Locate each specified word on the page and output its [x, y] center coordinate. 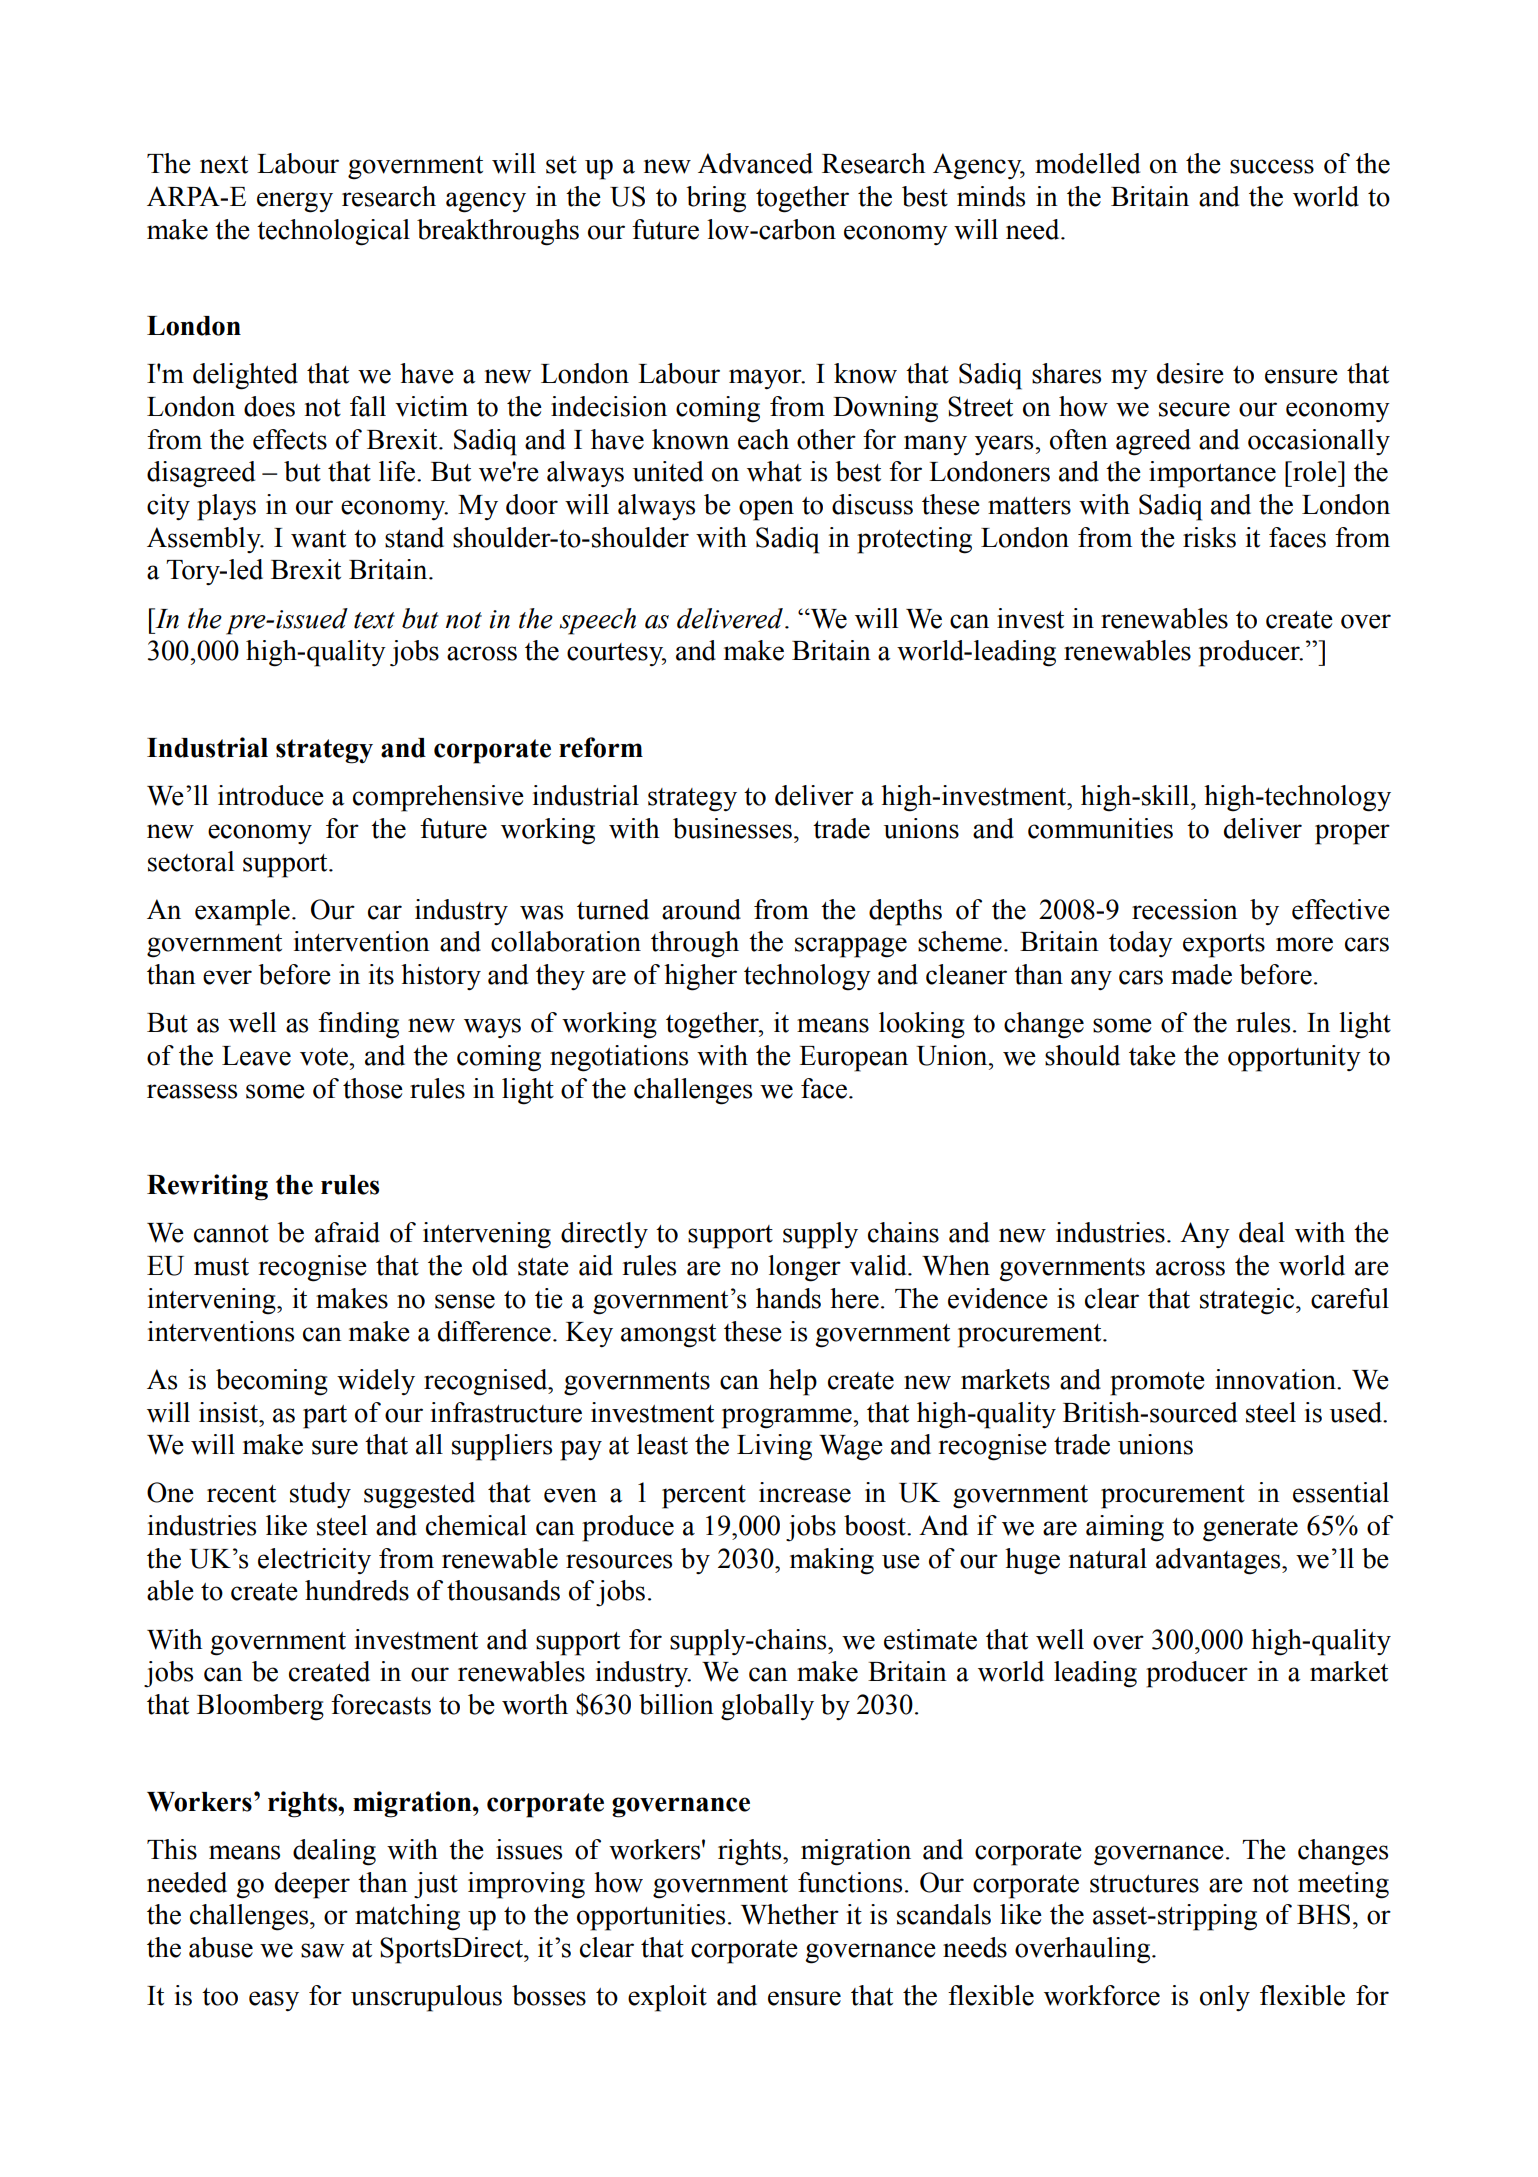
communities [1100, 828]
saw [322, 1950]
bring [716, 199]
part [325, 1417]
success [1272, 166]
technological [333, 232]
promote [1157, 1384]
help [793, 1382]
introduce [271, 795]
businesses [732, 828]
